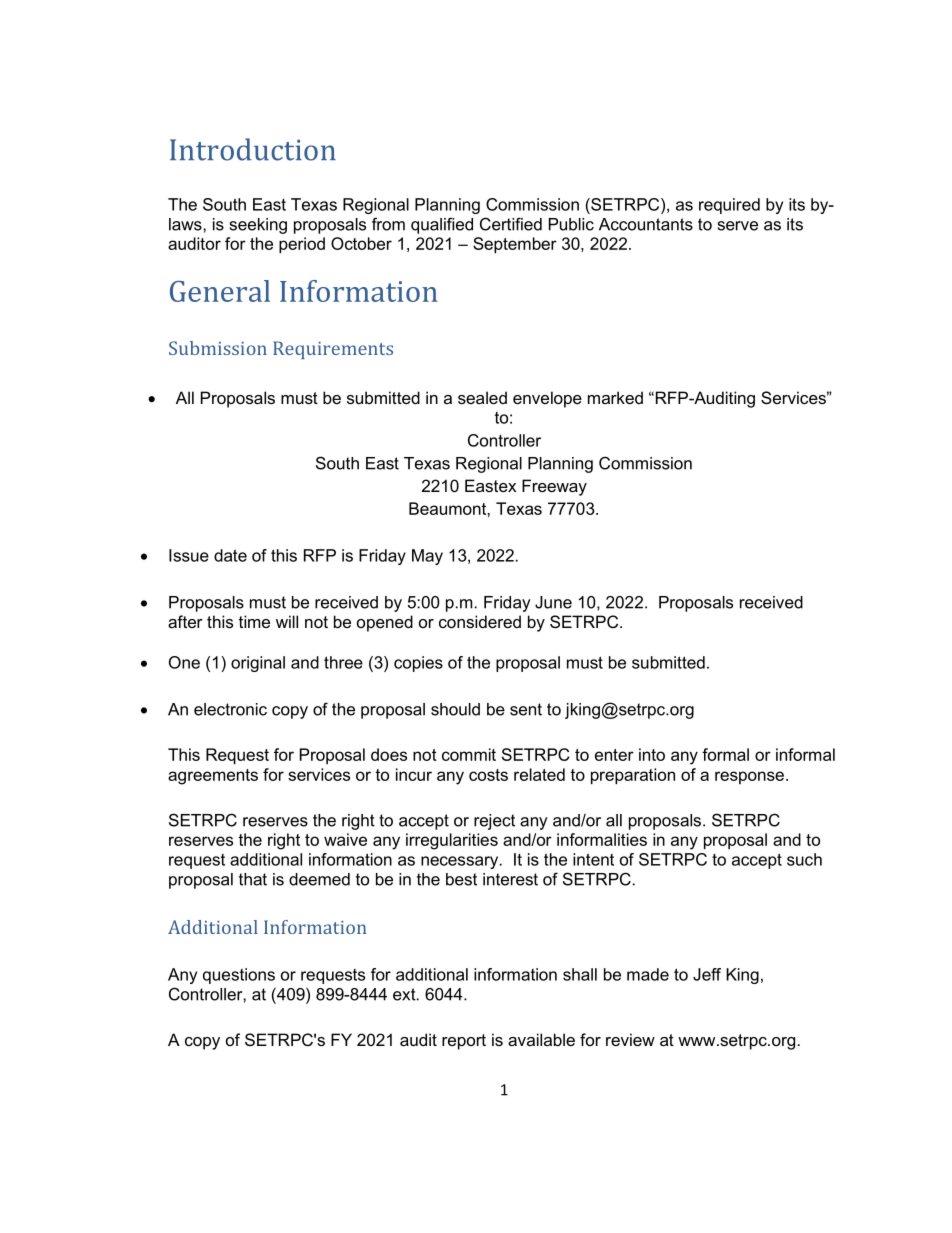 The width and height of the screenshot is (952, 1233). Describe the element at coordinates (230, 555) in the screenshot. I see `date` at that location.
